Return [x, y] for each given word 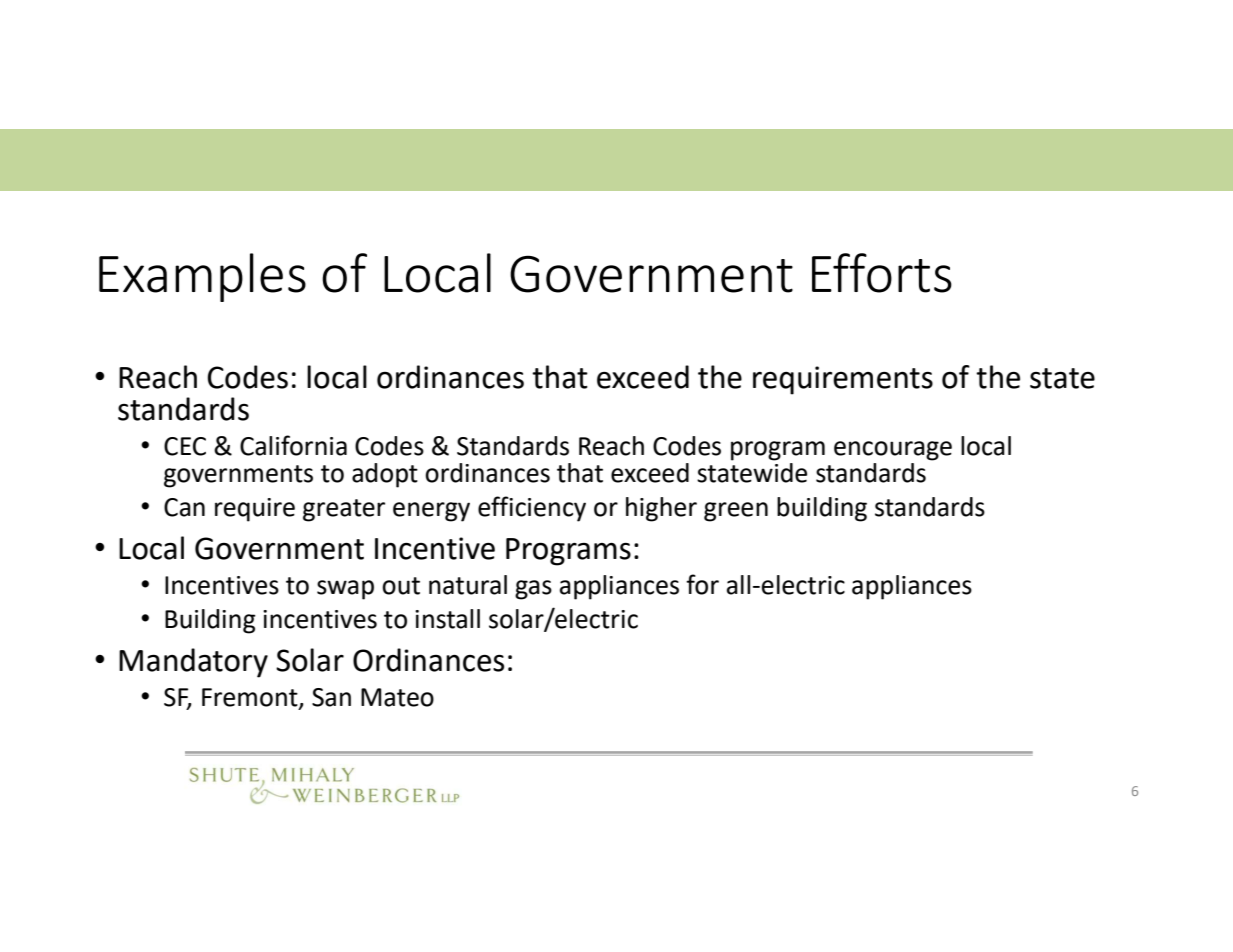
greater [344, 510]
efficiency [532, 509]
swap [345, 590]
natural [468, 585]
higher [661, 509]
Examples [202, 277]
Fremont [251, 698]
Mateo [397, 697]
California [293, 445]
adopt [385, 475]
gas [533, 590]
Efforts [882, 273]
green [736, 512]
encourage [893, 451]
